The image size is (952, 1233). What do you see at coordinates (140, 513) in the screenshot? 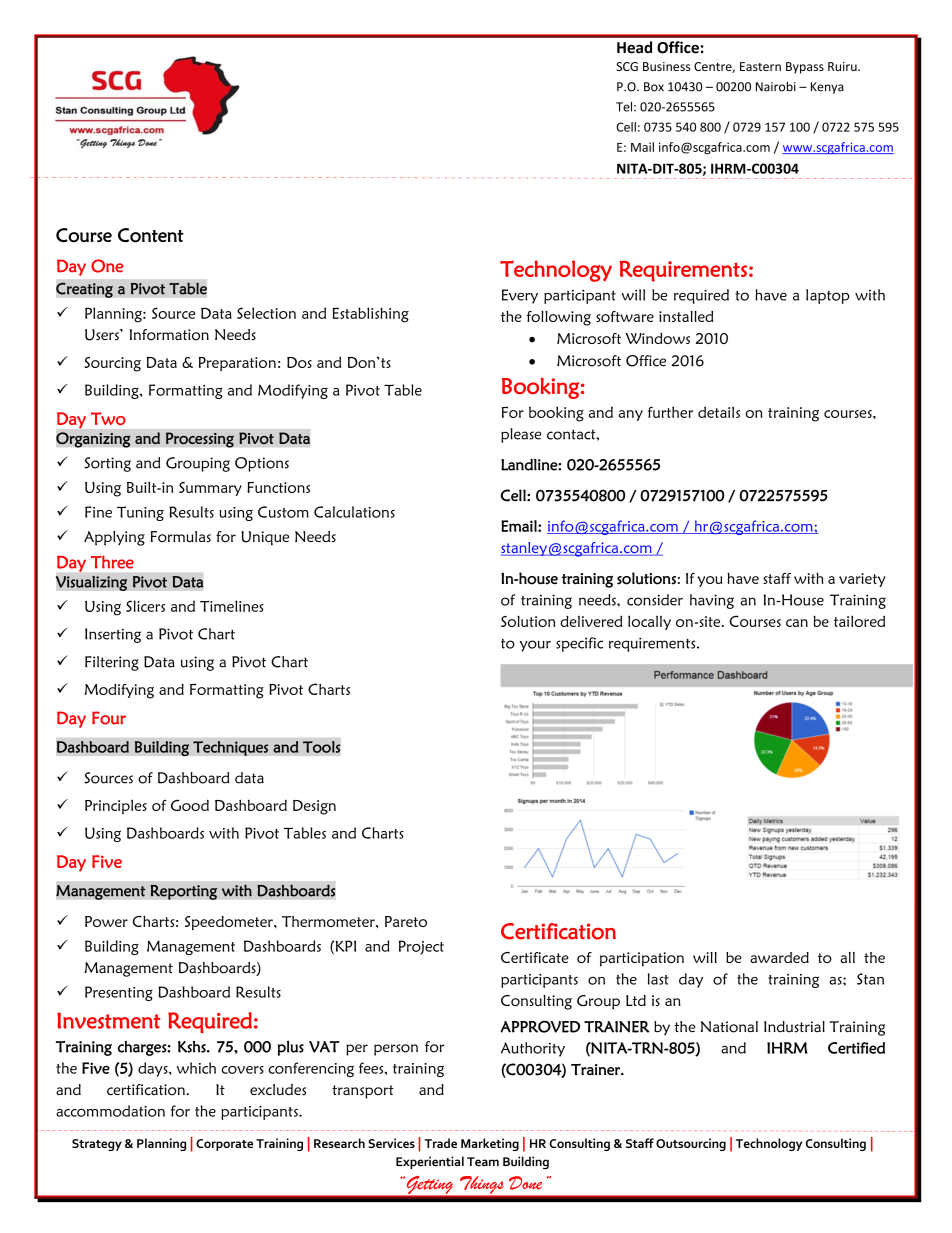
I see `Tuning` at bounding box center [140, 513].
